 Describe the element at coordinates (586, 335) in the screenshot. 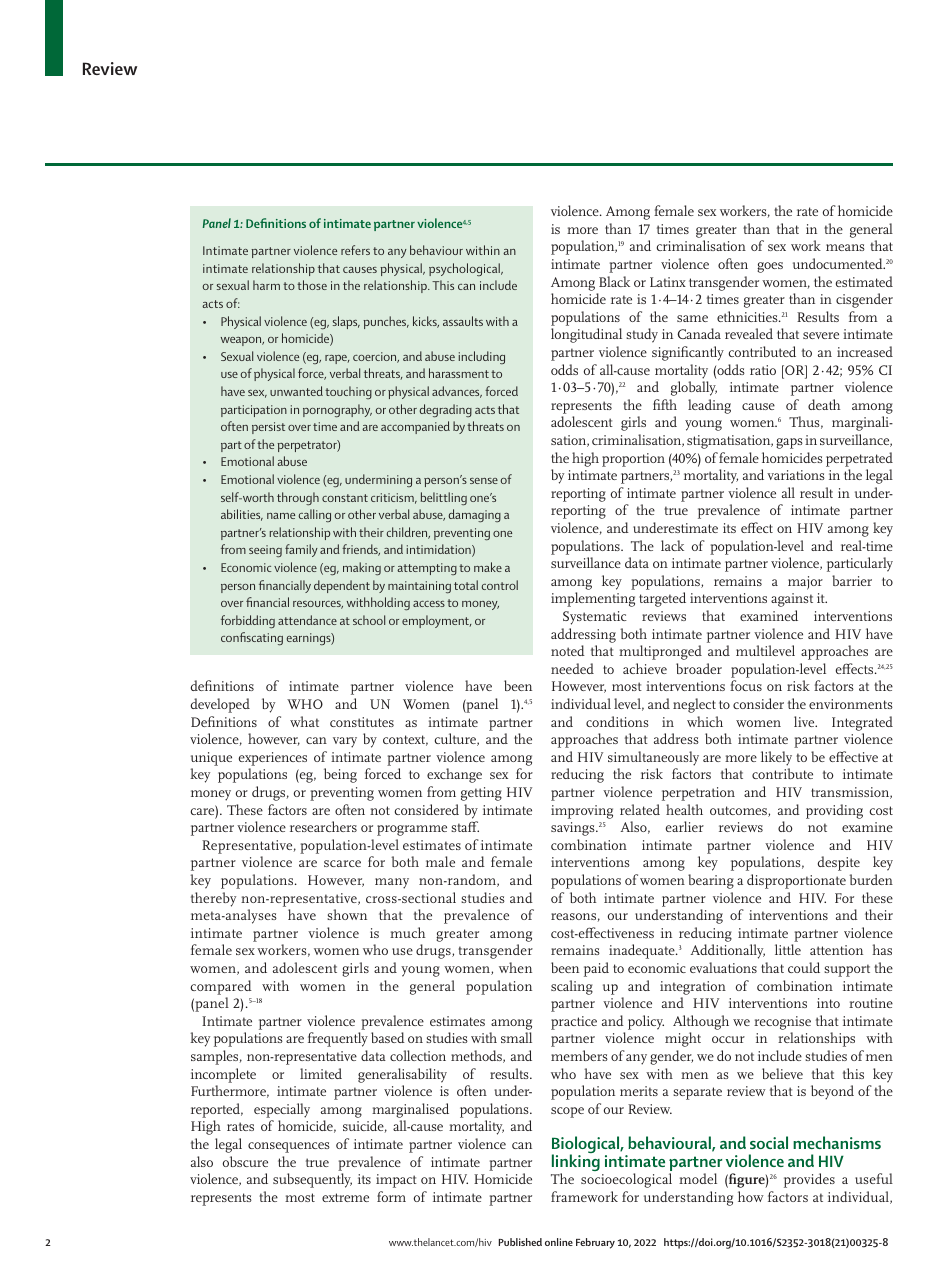

I see `longitudinal` at that location.
